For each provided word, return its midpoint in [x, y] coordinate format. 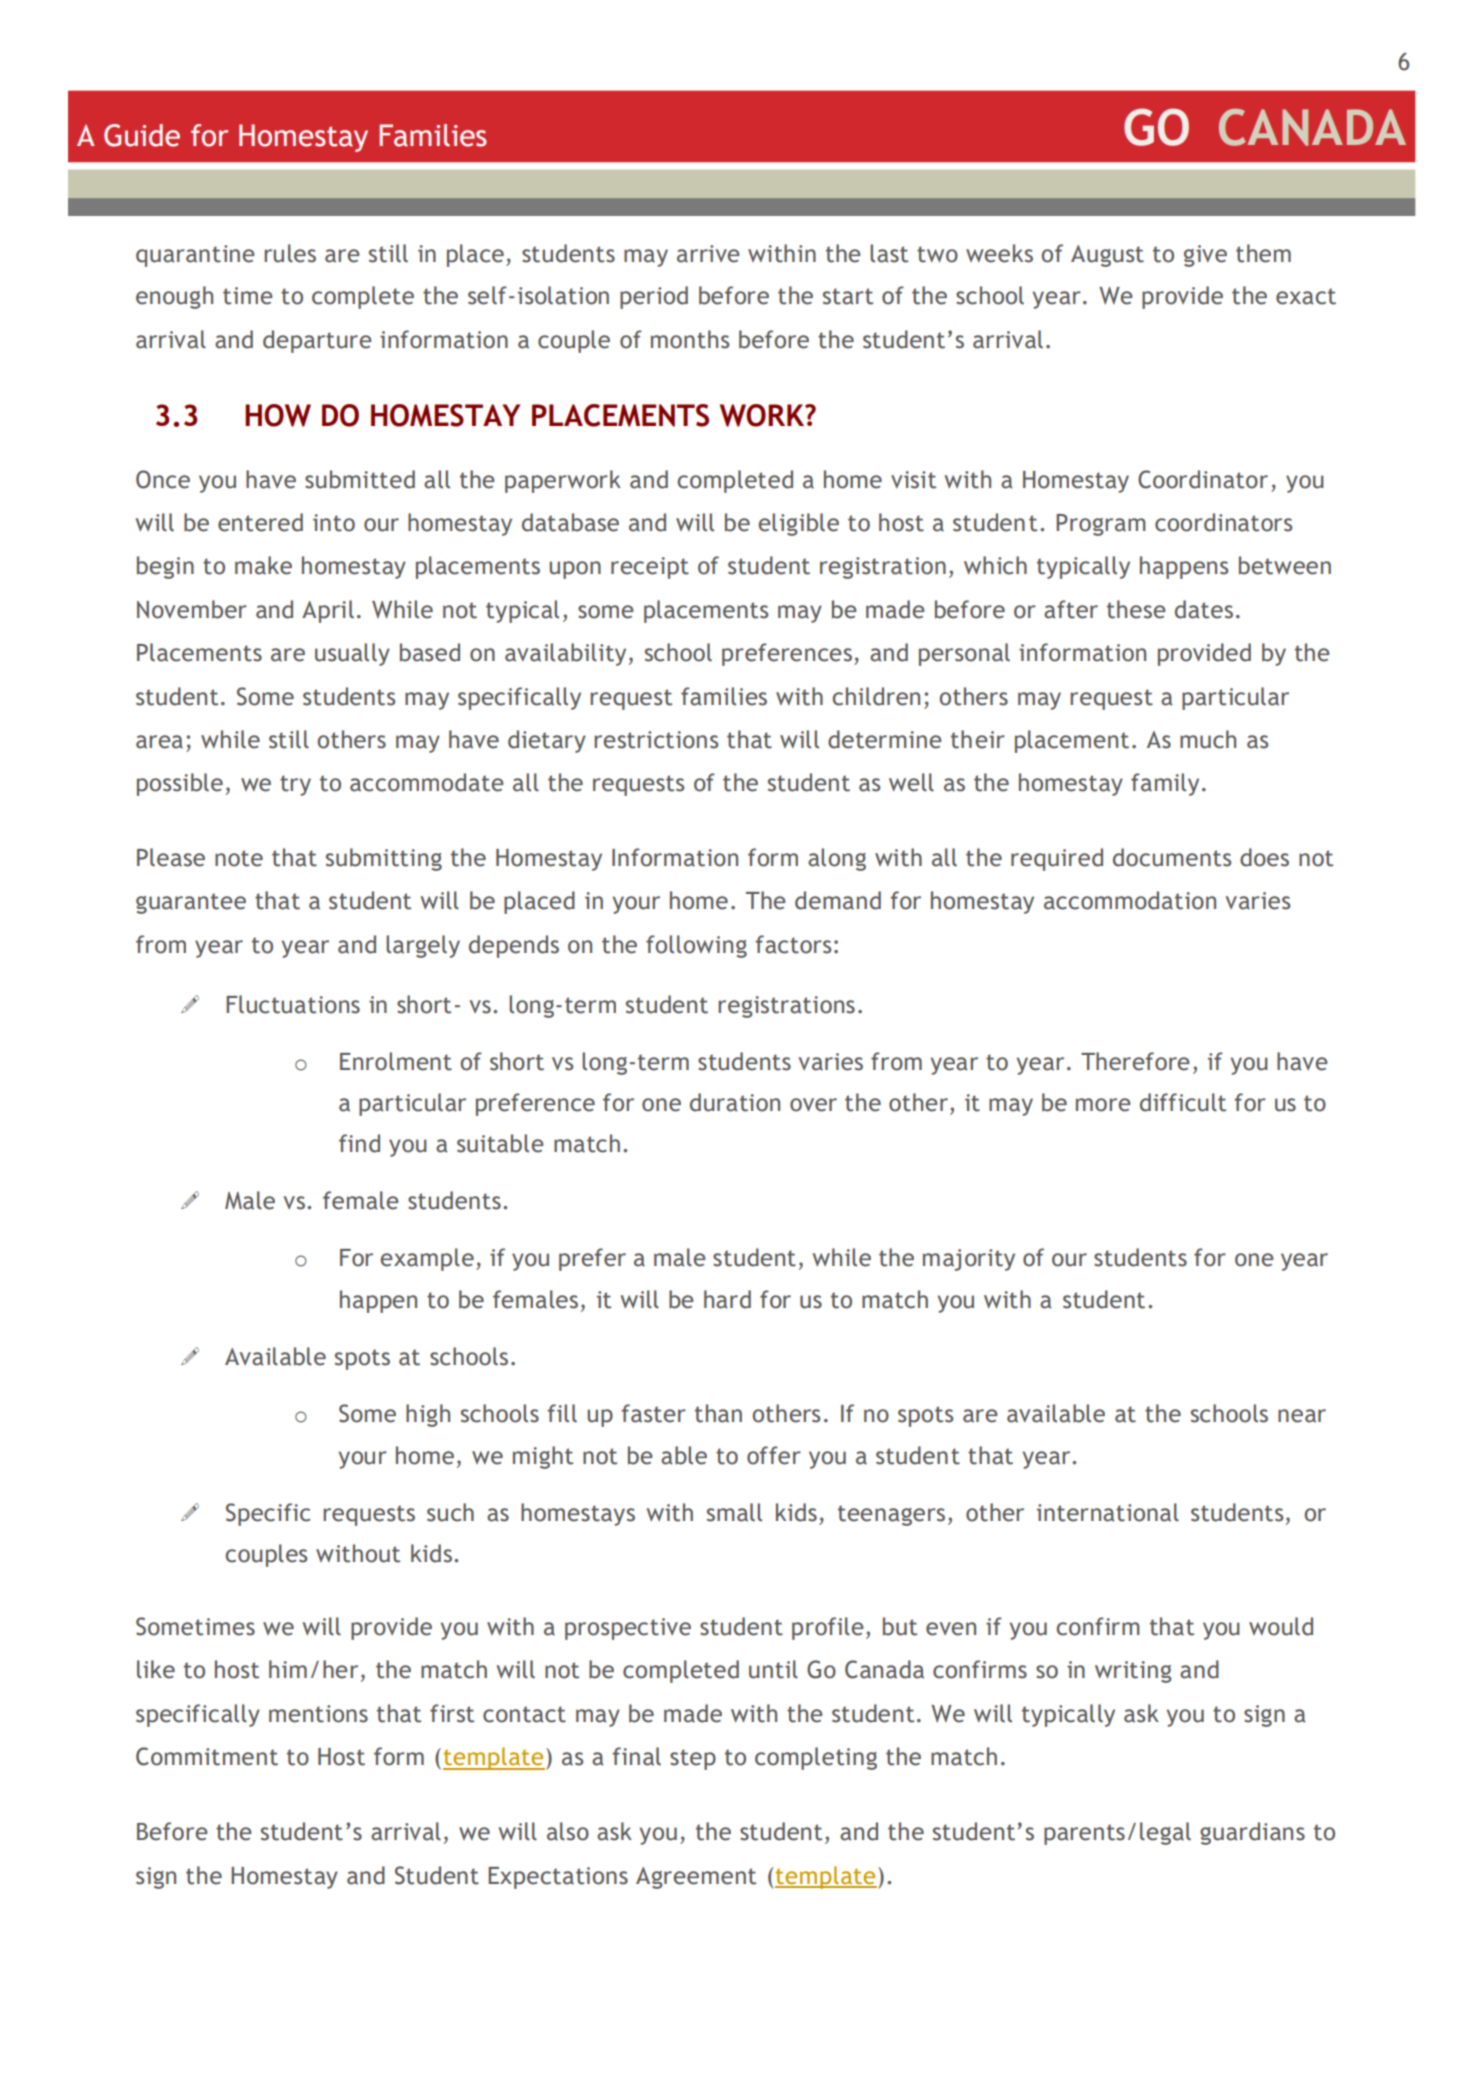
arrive [708, 254]
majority [969, 1260]
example [427, 1259]
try [295, 785]
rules [290, 253]
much [1208, 739]
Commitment [207, 1756]
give [1205, 256]
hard [727, 1299]
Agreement [696, 1878]
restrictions [656, 740]
